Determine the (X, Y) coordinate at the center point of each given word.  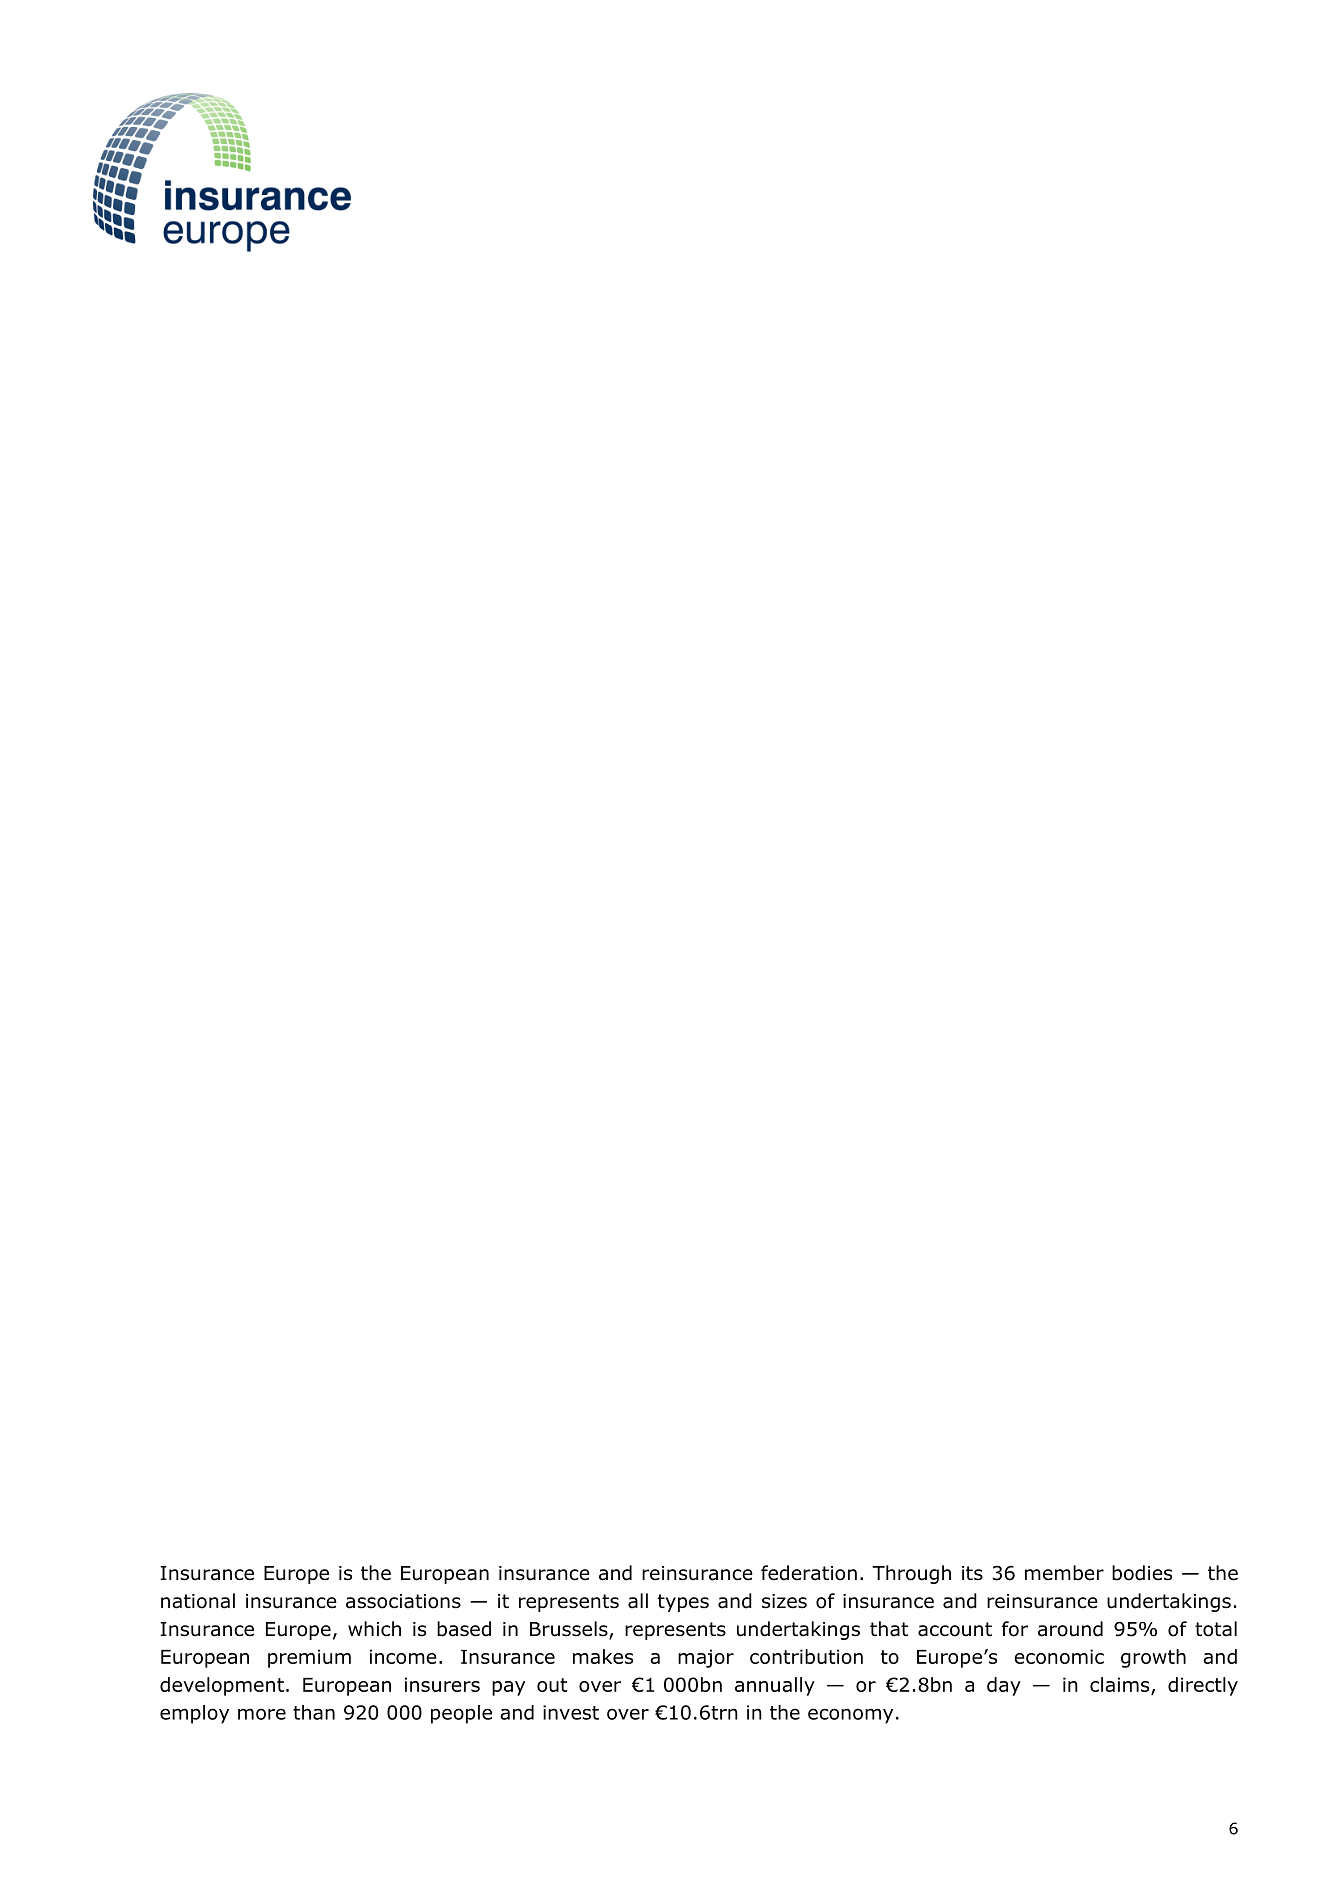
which (374, 1629)
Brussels (570, 1630)
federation (809, 1573)
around (1070, 1629)
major (706, 1658)
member (1064, 1573)
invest (571, 1712)
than (314, 1712)
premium (309, 1658)
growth (1153, 1658)
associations (403, 1601)
